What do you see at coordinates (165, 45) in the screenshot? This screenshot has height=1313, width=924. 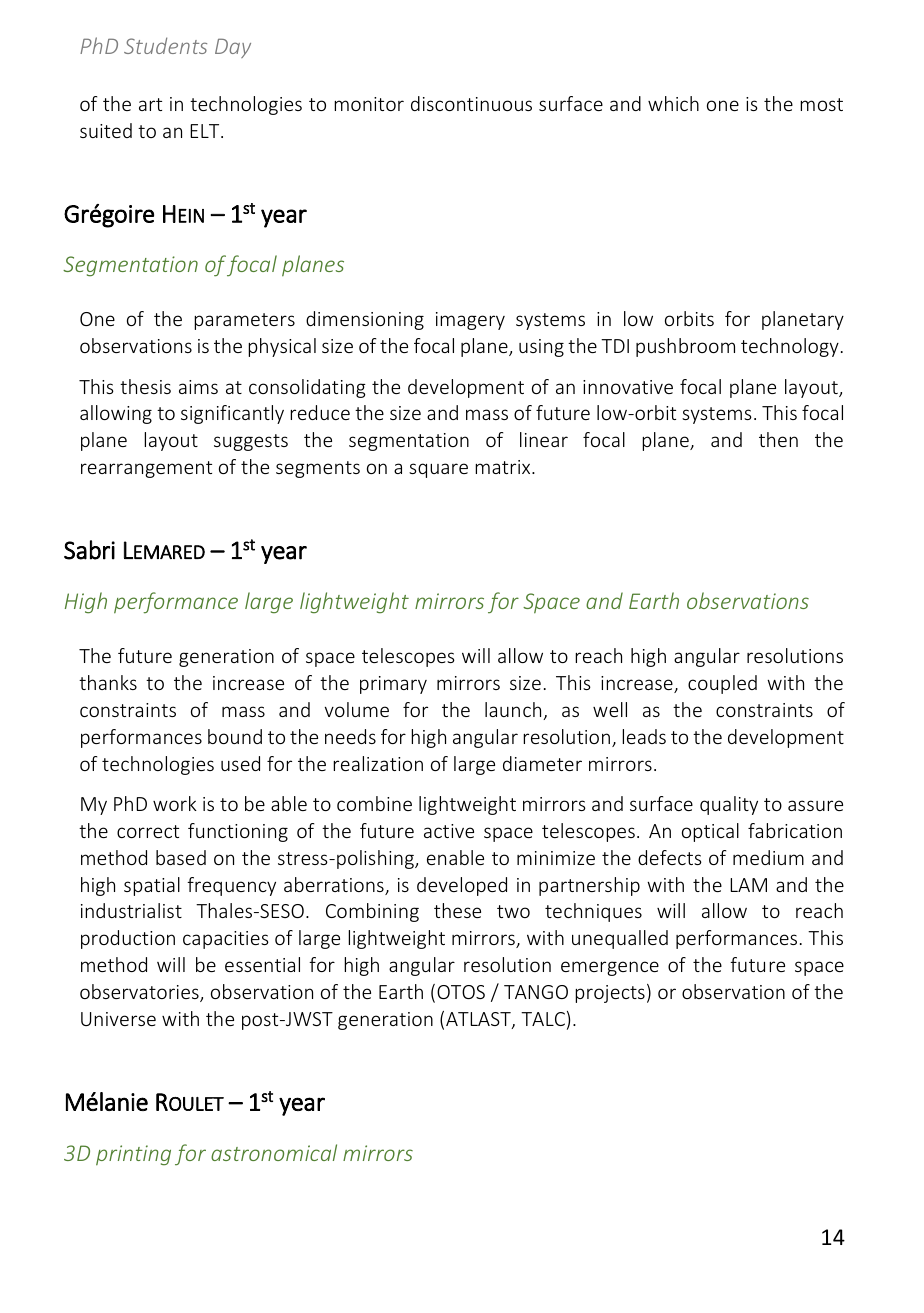 I see `Students` at bounding box center [165, 45].
